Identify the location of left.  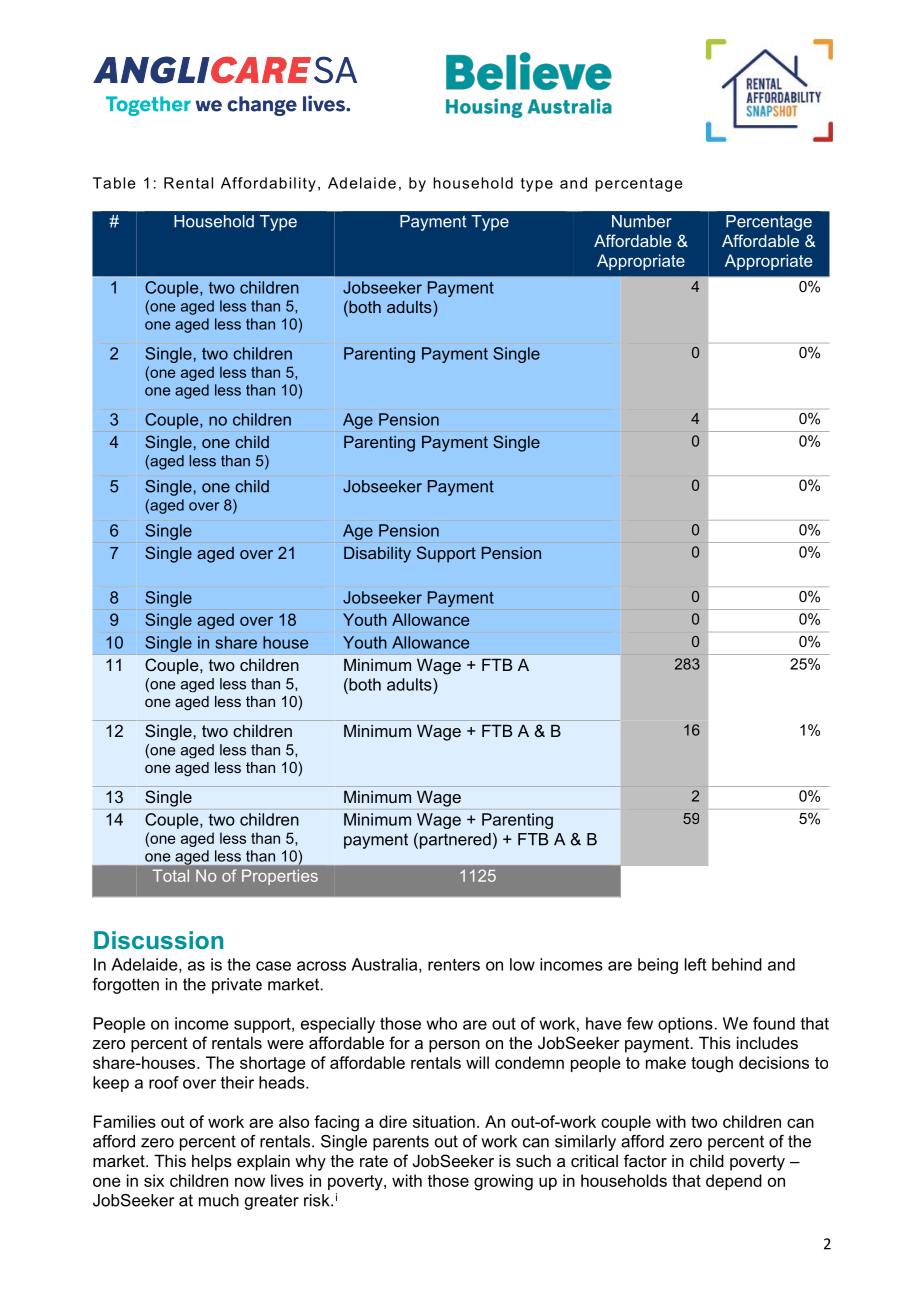
(695, 964).
